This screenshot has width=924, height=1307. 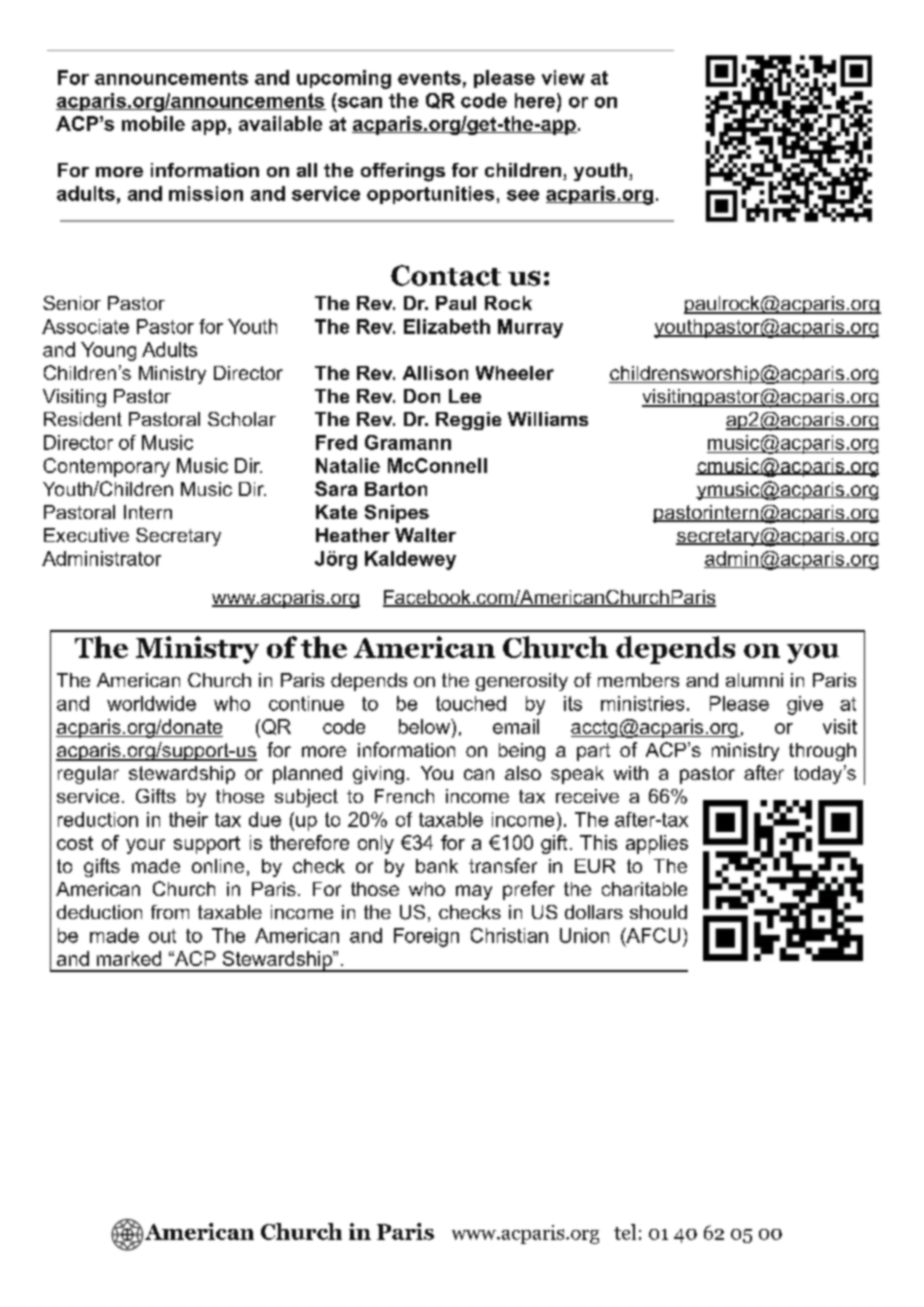 What do you see at coordinates (563, 77) in the screenshot?
I see `view` at bounding box center [563, 77].
